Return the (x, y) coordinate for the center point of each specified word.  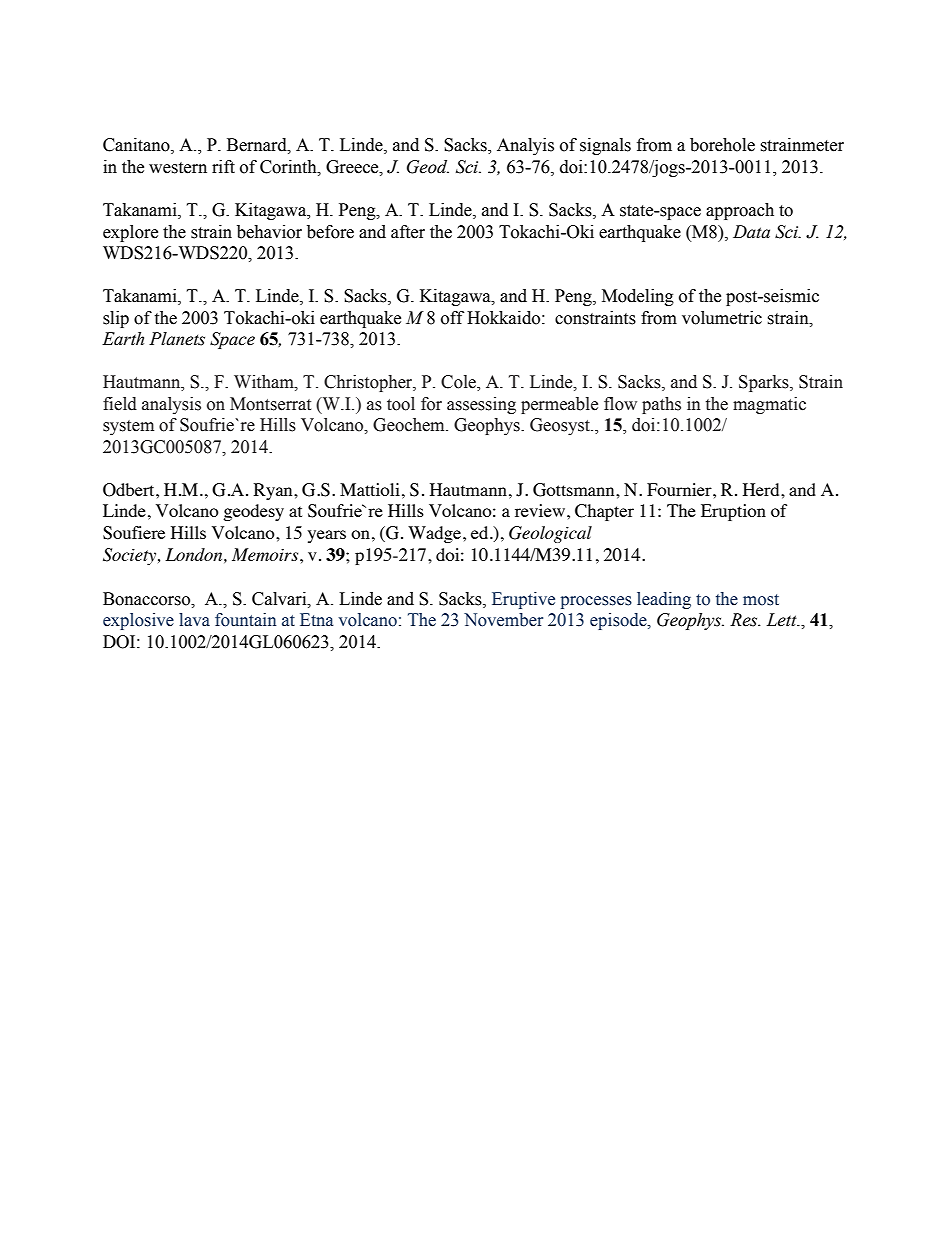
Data (751, 232)
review (541, 510)
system (128, 427)
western (178, 168)
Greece (353, 167)
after (408, 232)
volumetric (722, 318)
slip (116, 319)
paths (661, 405)
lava (194, 620)
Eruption (733, 512)
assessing (481, 405)
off (452, 318)
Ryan (274, 491)
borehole (722, 145)
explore (130, 233)
